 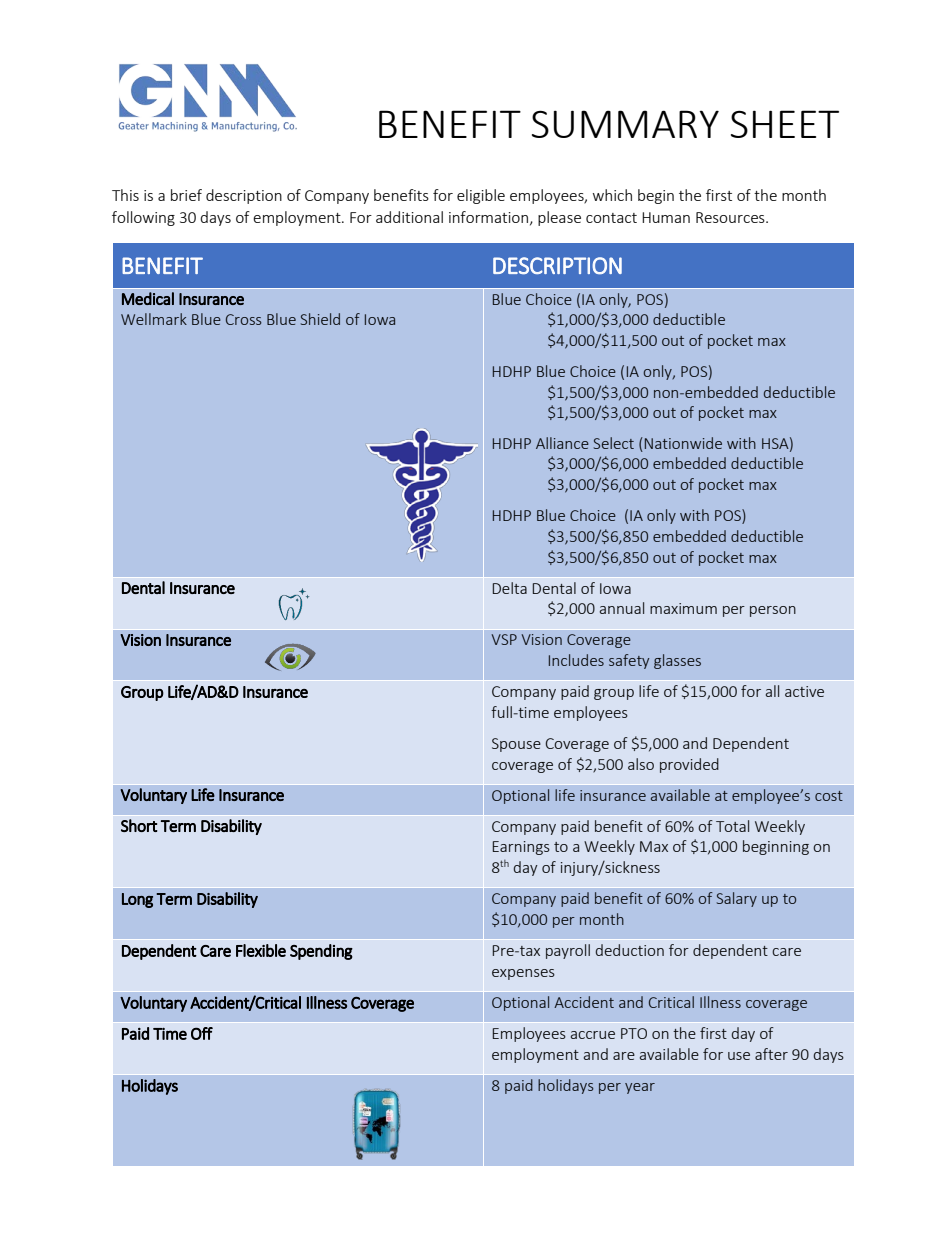 What do you see at coordinates (773, 611) in the document?
I see `person` at bounding box center [773, 611].
